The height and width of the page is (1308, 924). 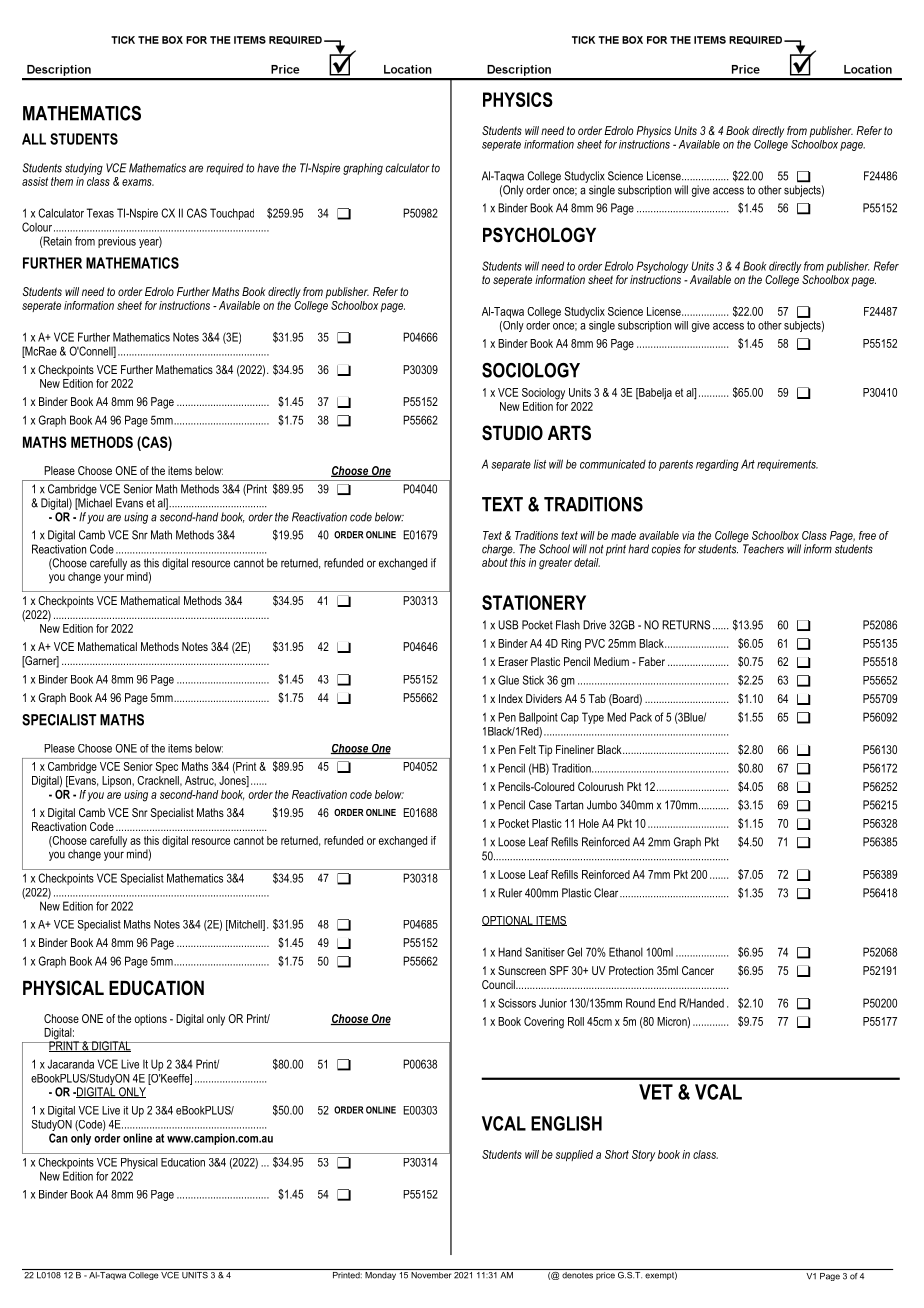 What do you see at coordinates (268, 168) in the page?
I see `have` at bounding box center [268, 168].
